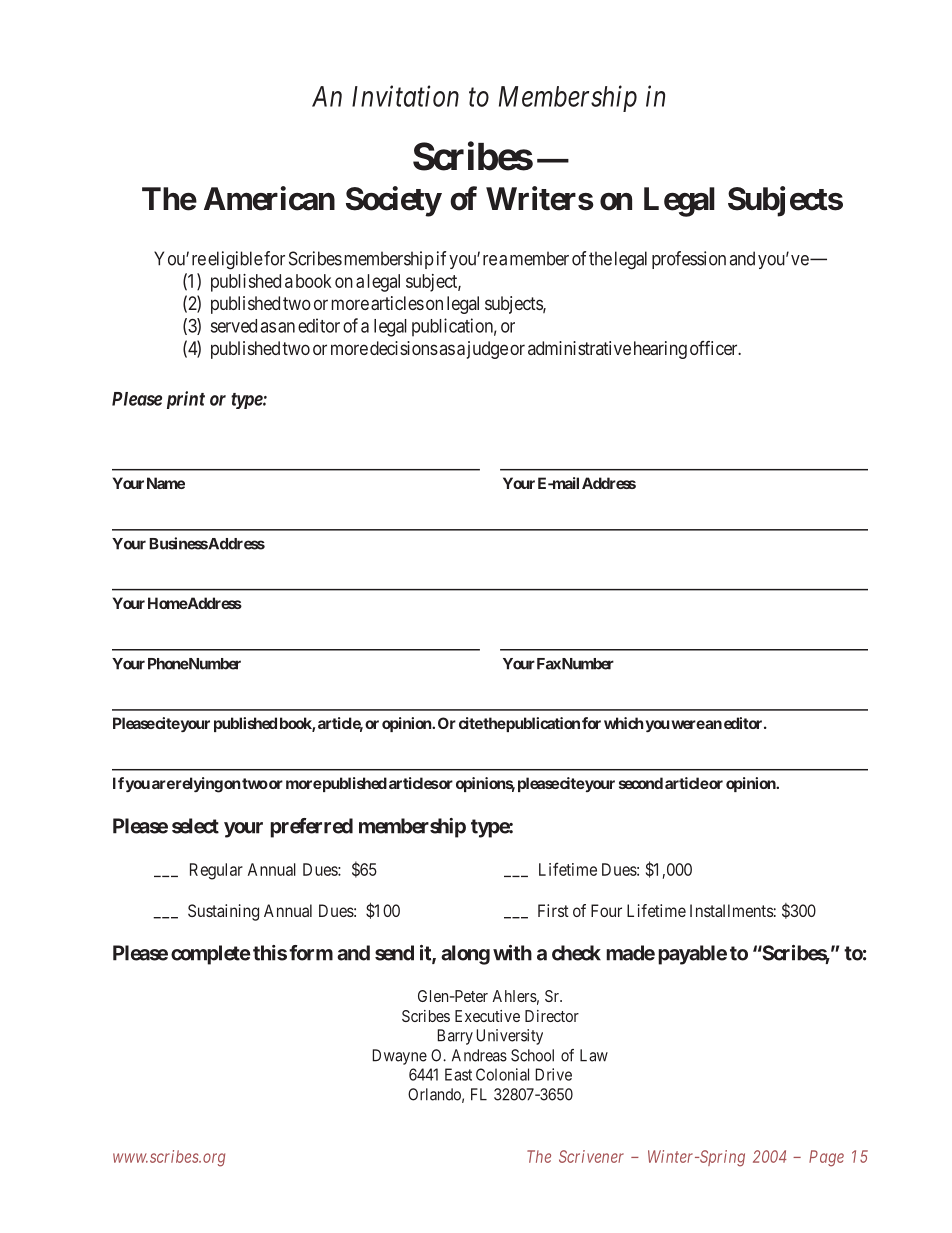  I want to click on second, so click(641, 783).
